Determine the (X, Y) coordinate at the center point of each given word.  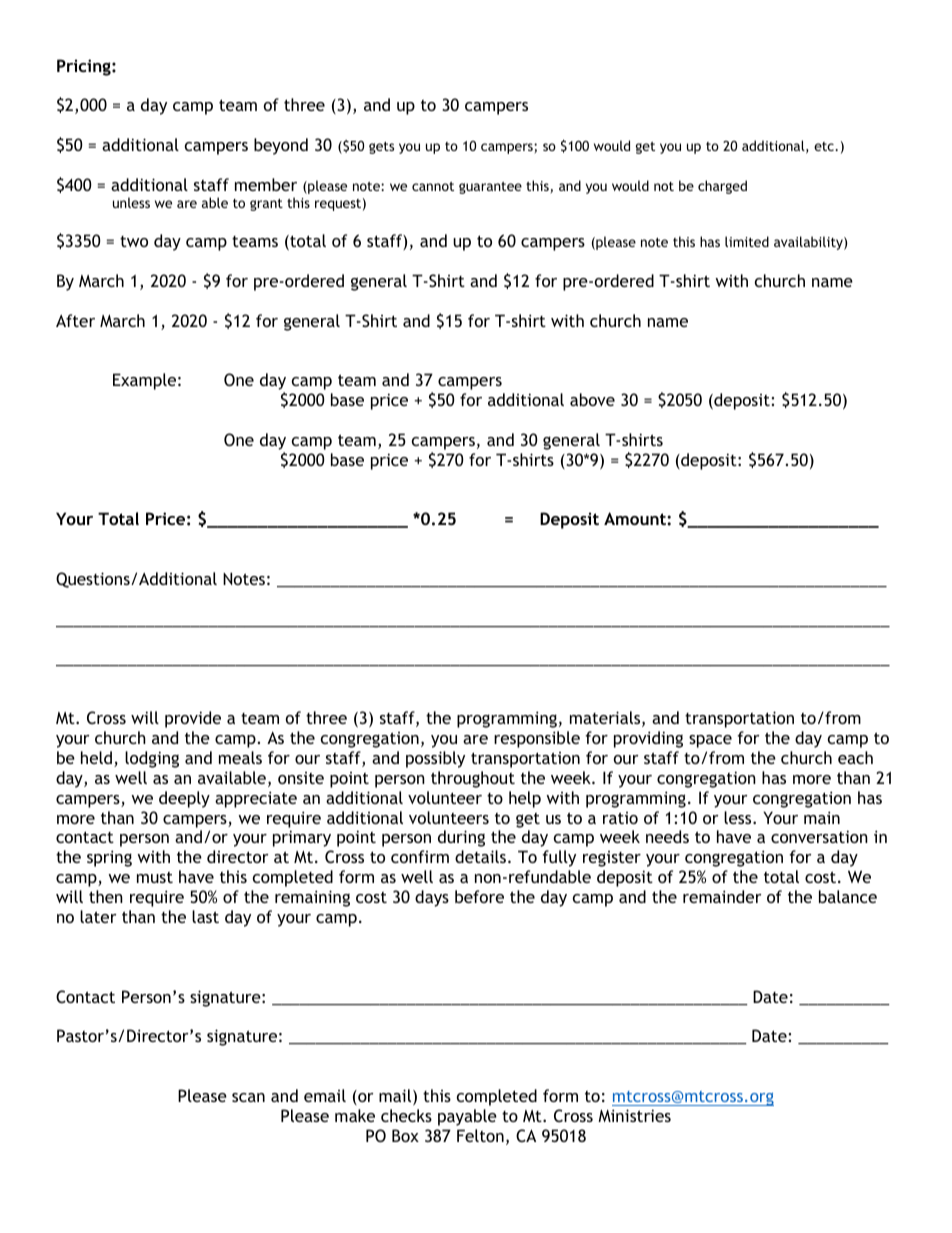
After (75, 320)
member (266, 184)
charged (722, 187)
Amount (636, 518)
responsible (537, 739)
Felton (480, 1135)
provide (193, 719)
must (155, 877)
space (710, 741)
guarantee (490, 188)
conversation (819, 836)
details (482, 856)
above (592, 399)
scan (248, 1097)
